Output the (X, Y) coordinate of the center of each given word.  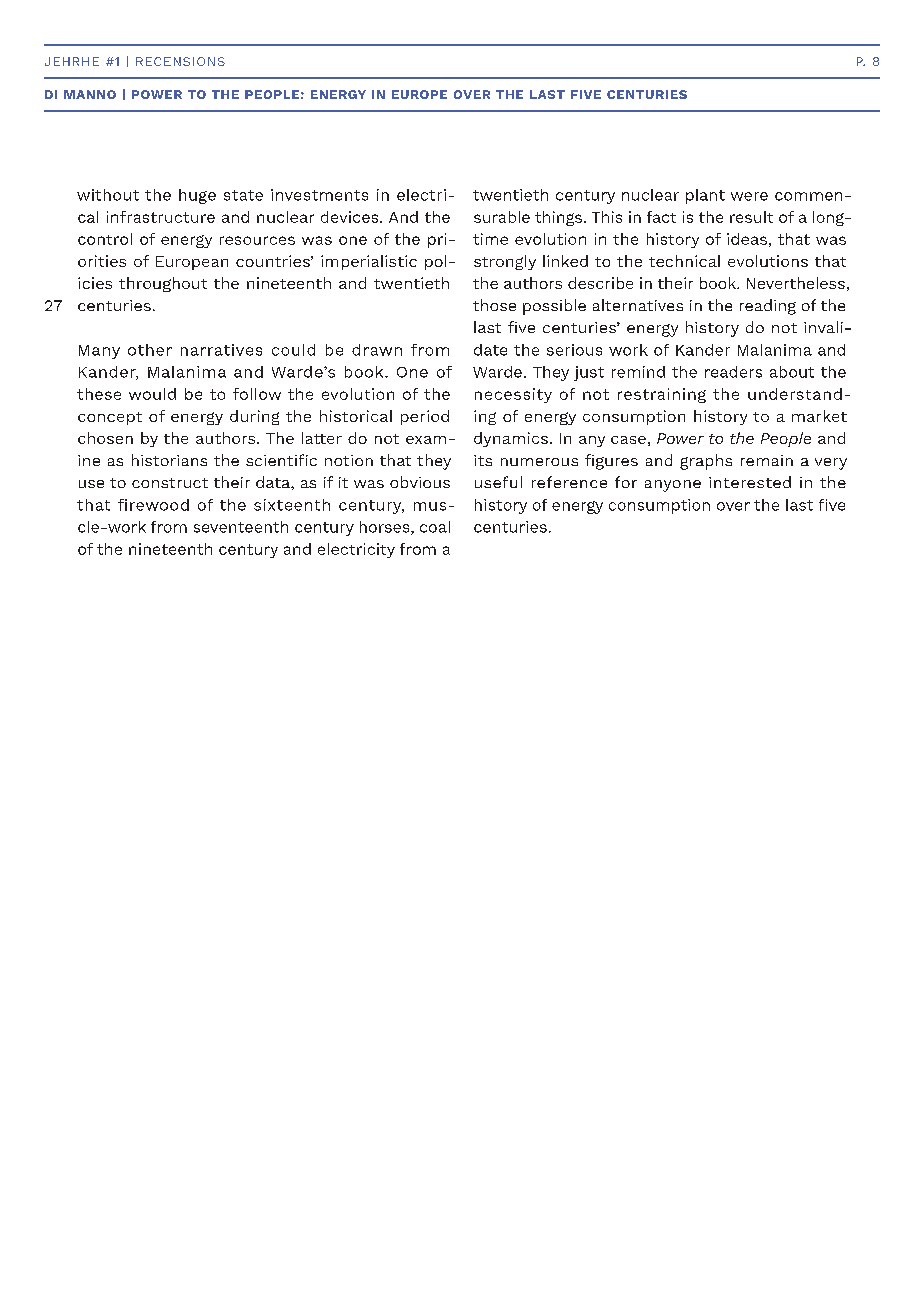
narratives (221, 350)
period (425, 417)
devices (351, 217)
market (819, 416)
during (254, 417)
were (749, 196)
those (494, 305)
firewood (153, 505)
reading (768, 307)
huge (197, 196)
